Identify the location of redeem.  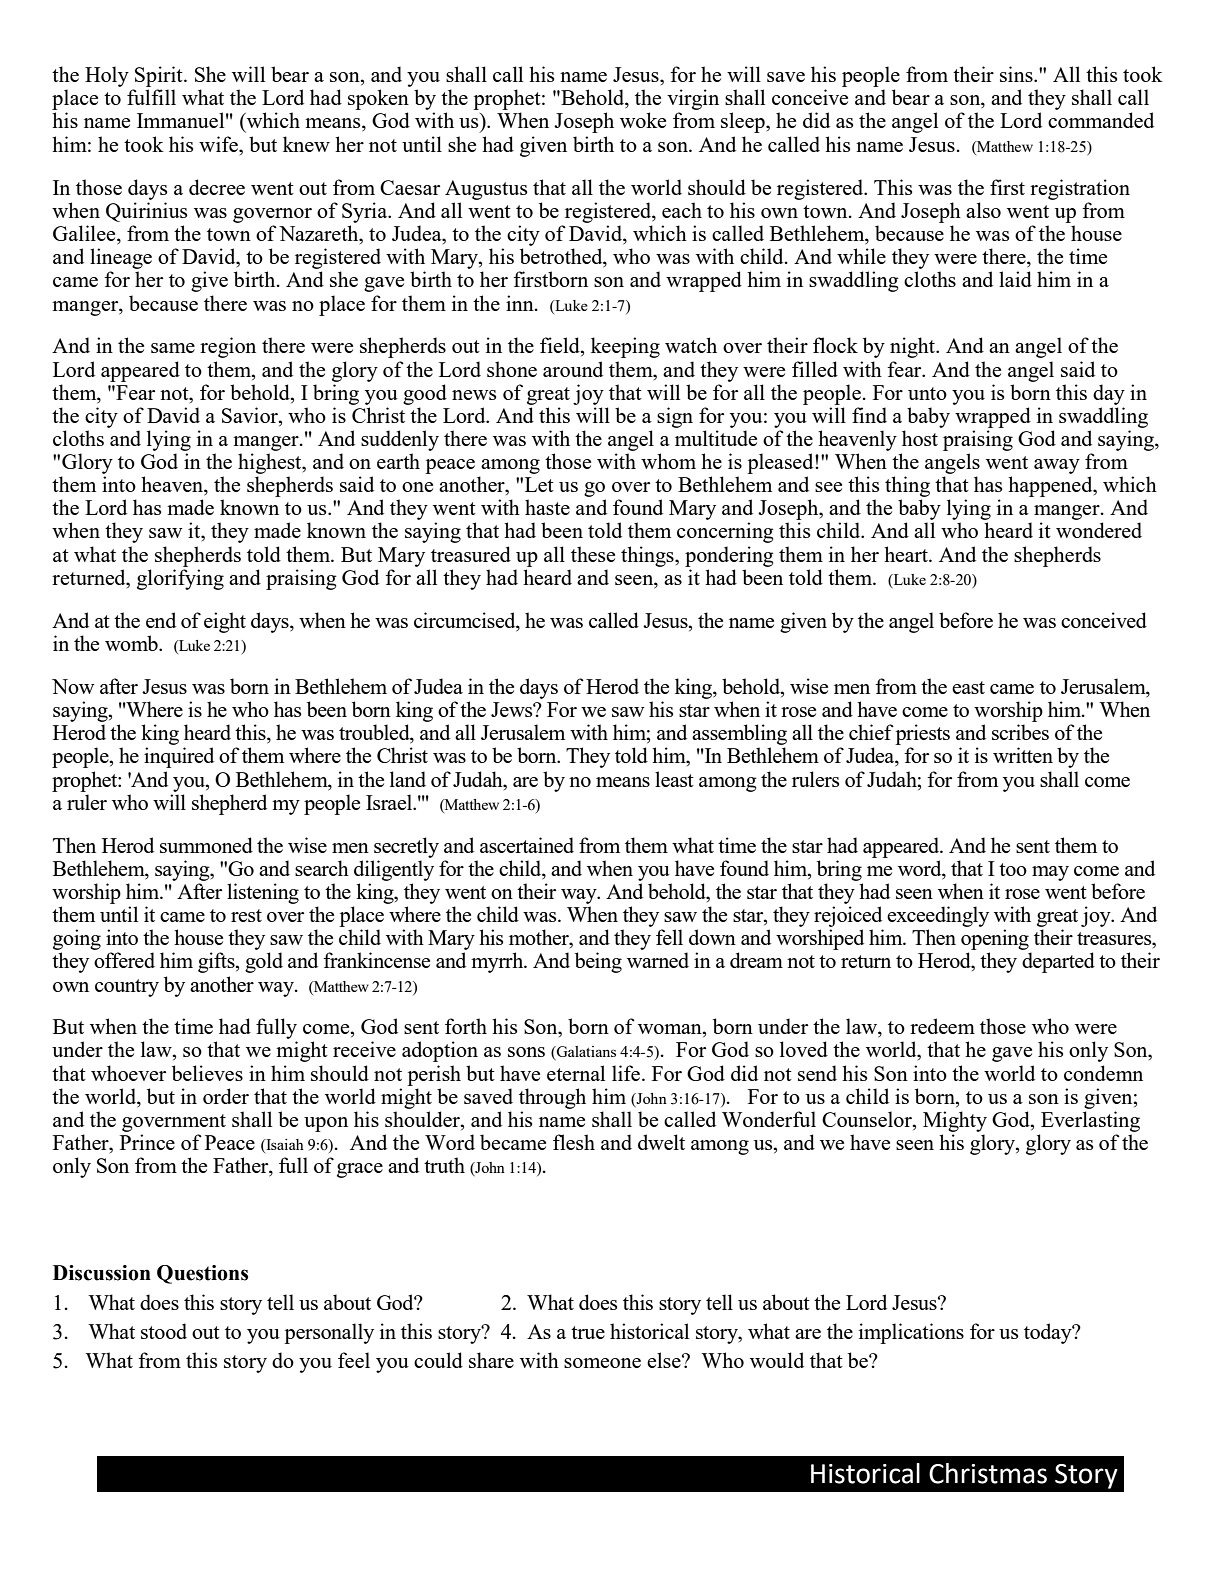
(942, 1026).
